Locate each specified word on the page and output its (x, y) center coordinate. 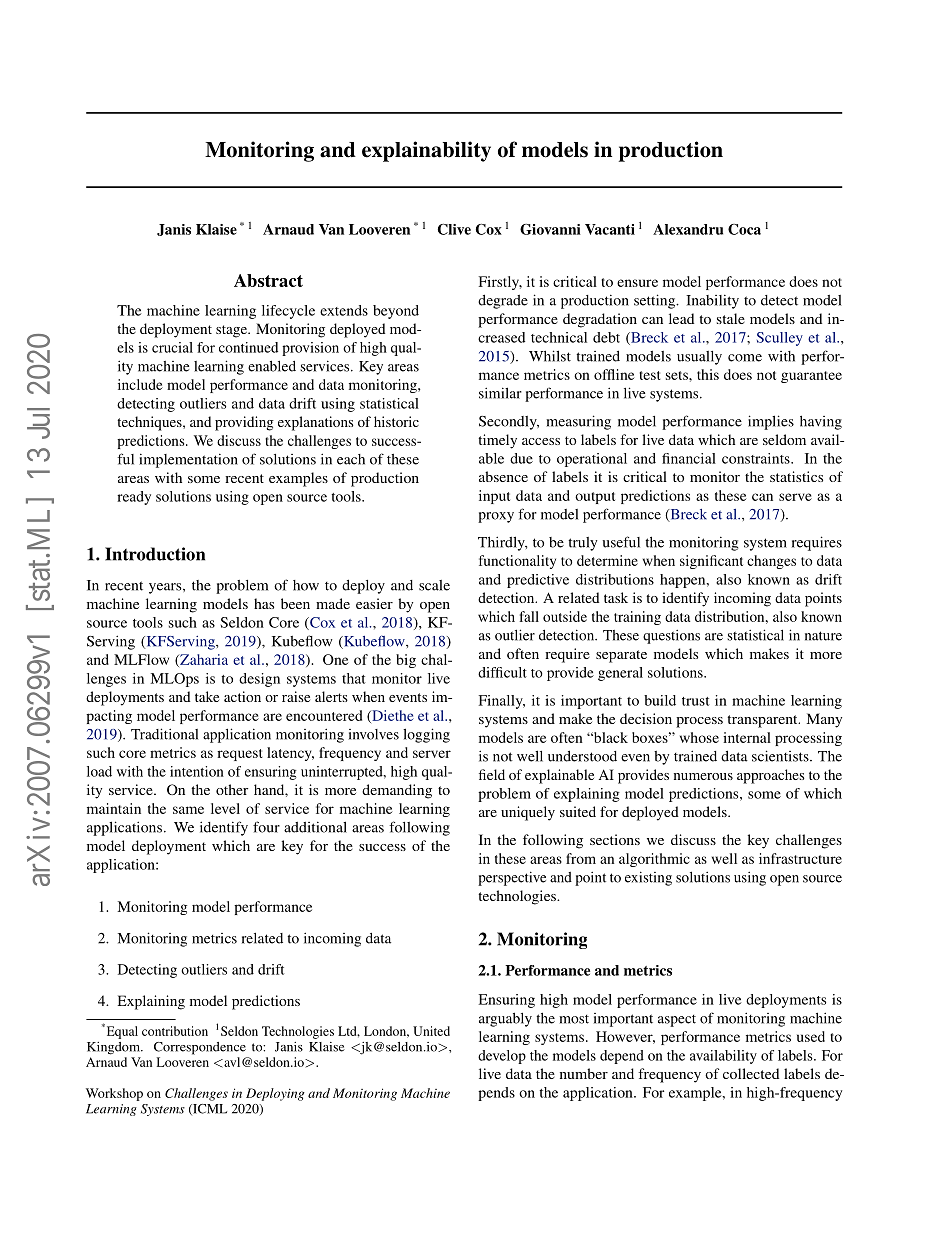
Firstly (500, 283)
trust (696, 701)
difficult (502, 672)
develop (502, 1057)
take (207, 696)
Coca (744, 229)
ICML (209, 1109)
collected (751, 1073)
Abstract (268, 280)
